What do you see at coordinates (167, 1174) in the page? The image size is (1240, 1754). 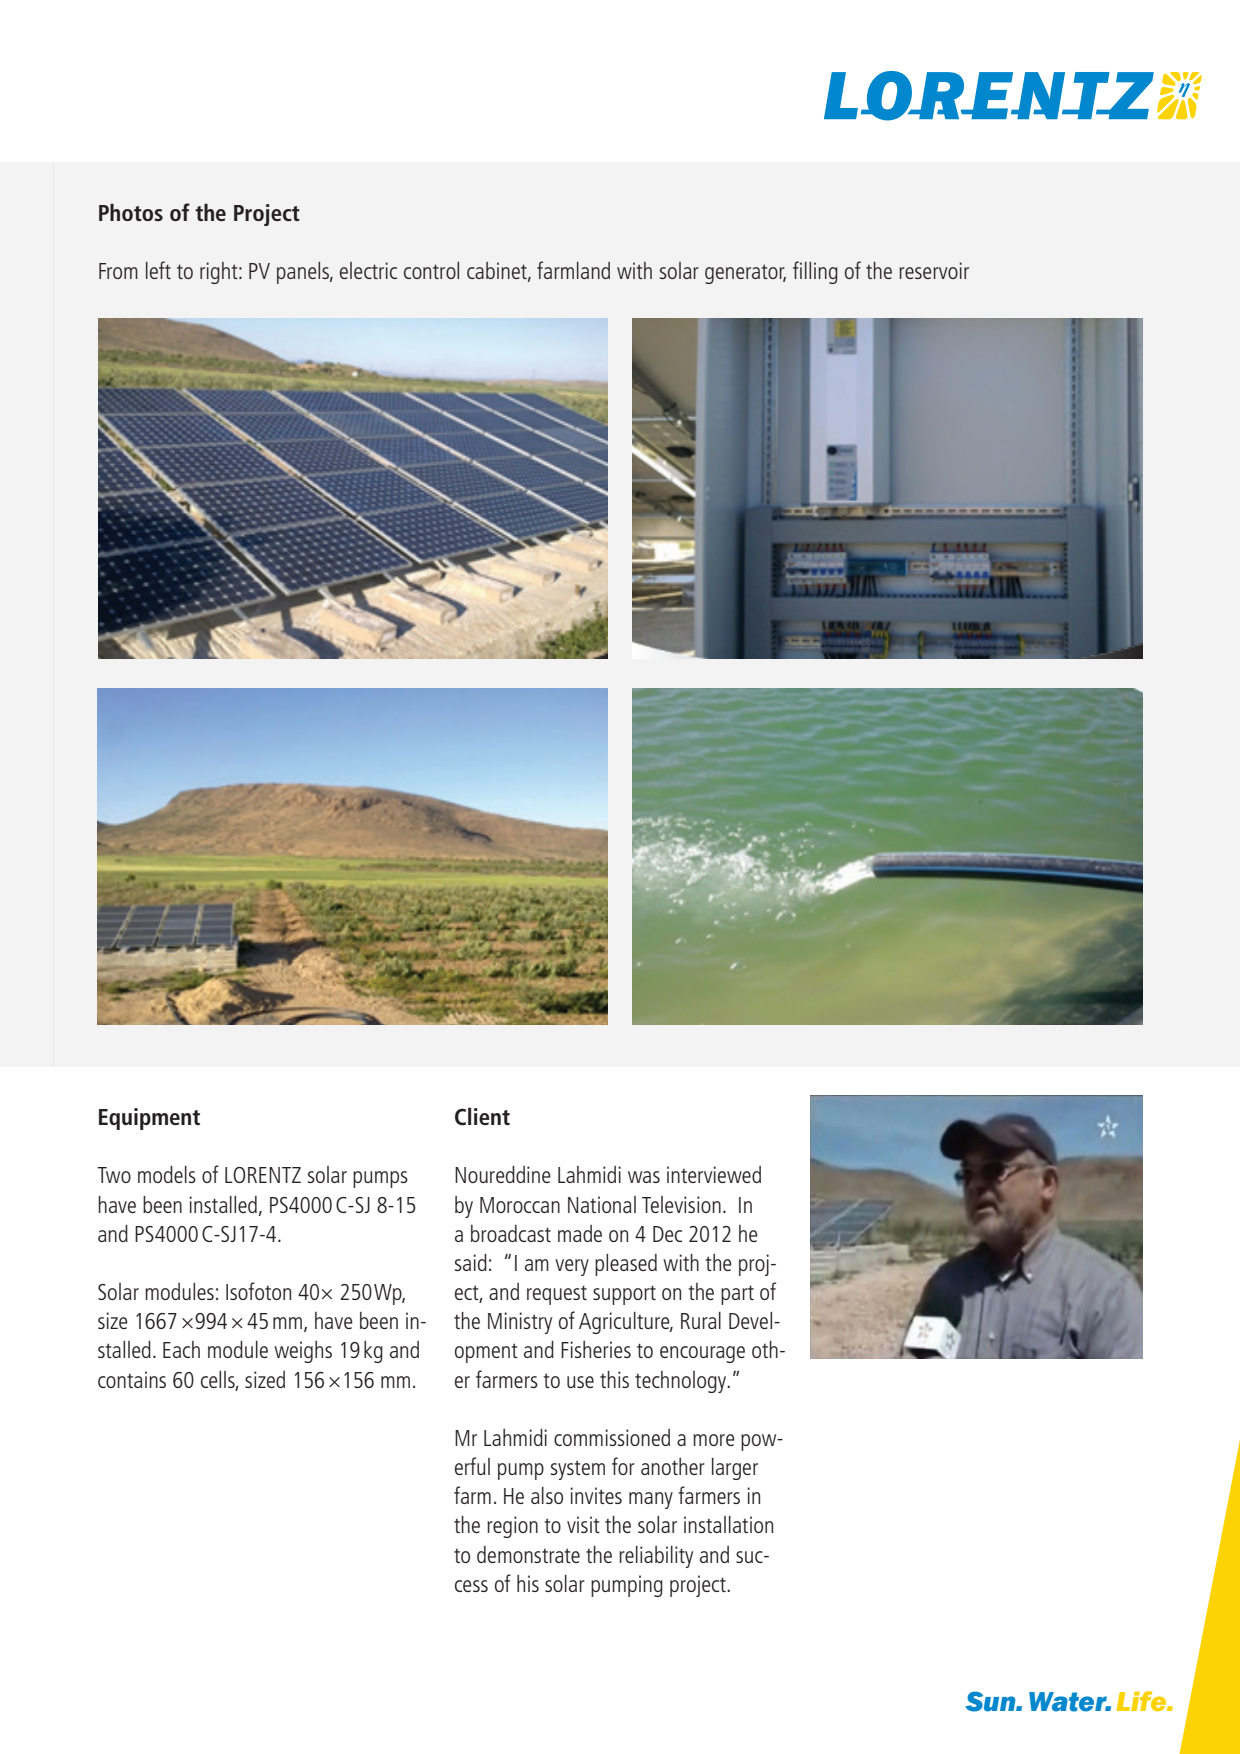 I see `models` at bounding box center [167, 1174].
